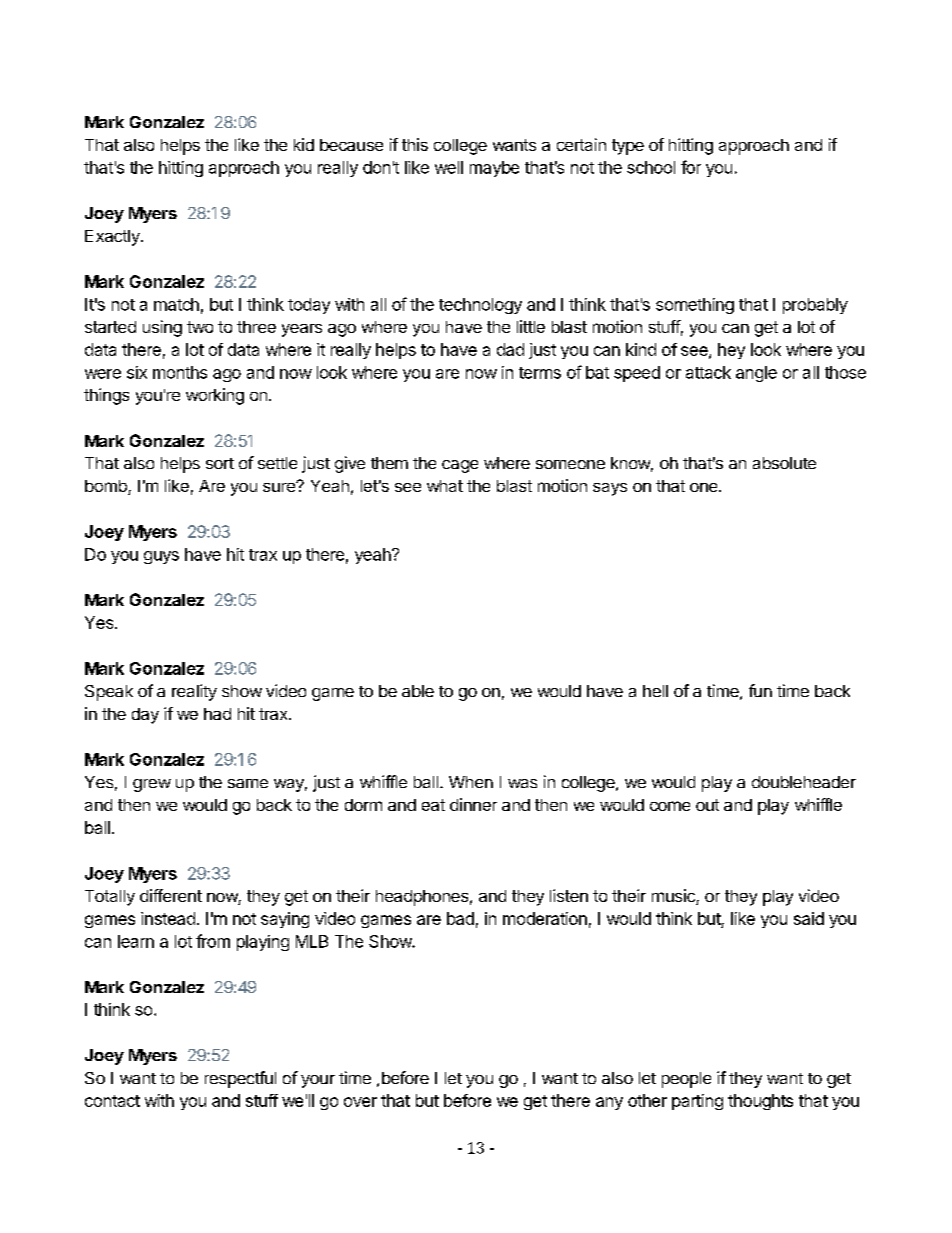  Describe the element at coordinates (240, 1079) in the screenshot. I see `respectful` at that location.
